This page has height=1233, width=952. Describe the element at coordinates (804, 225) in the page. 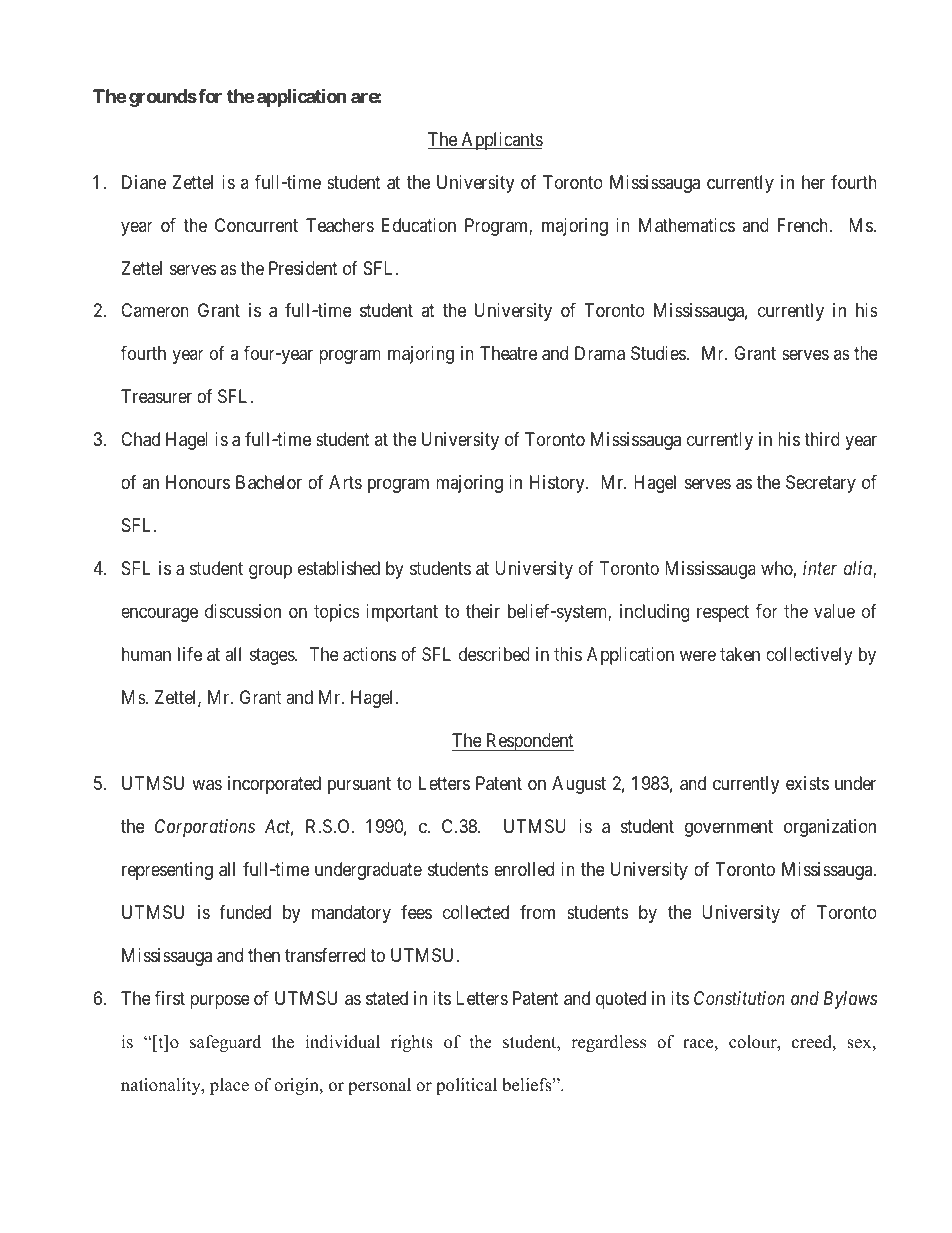

I see `French` at that location.
